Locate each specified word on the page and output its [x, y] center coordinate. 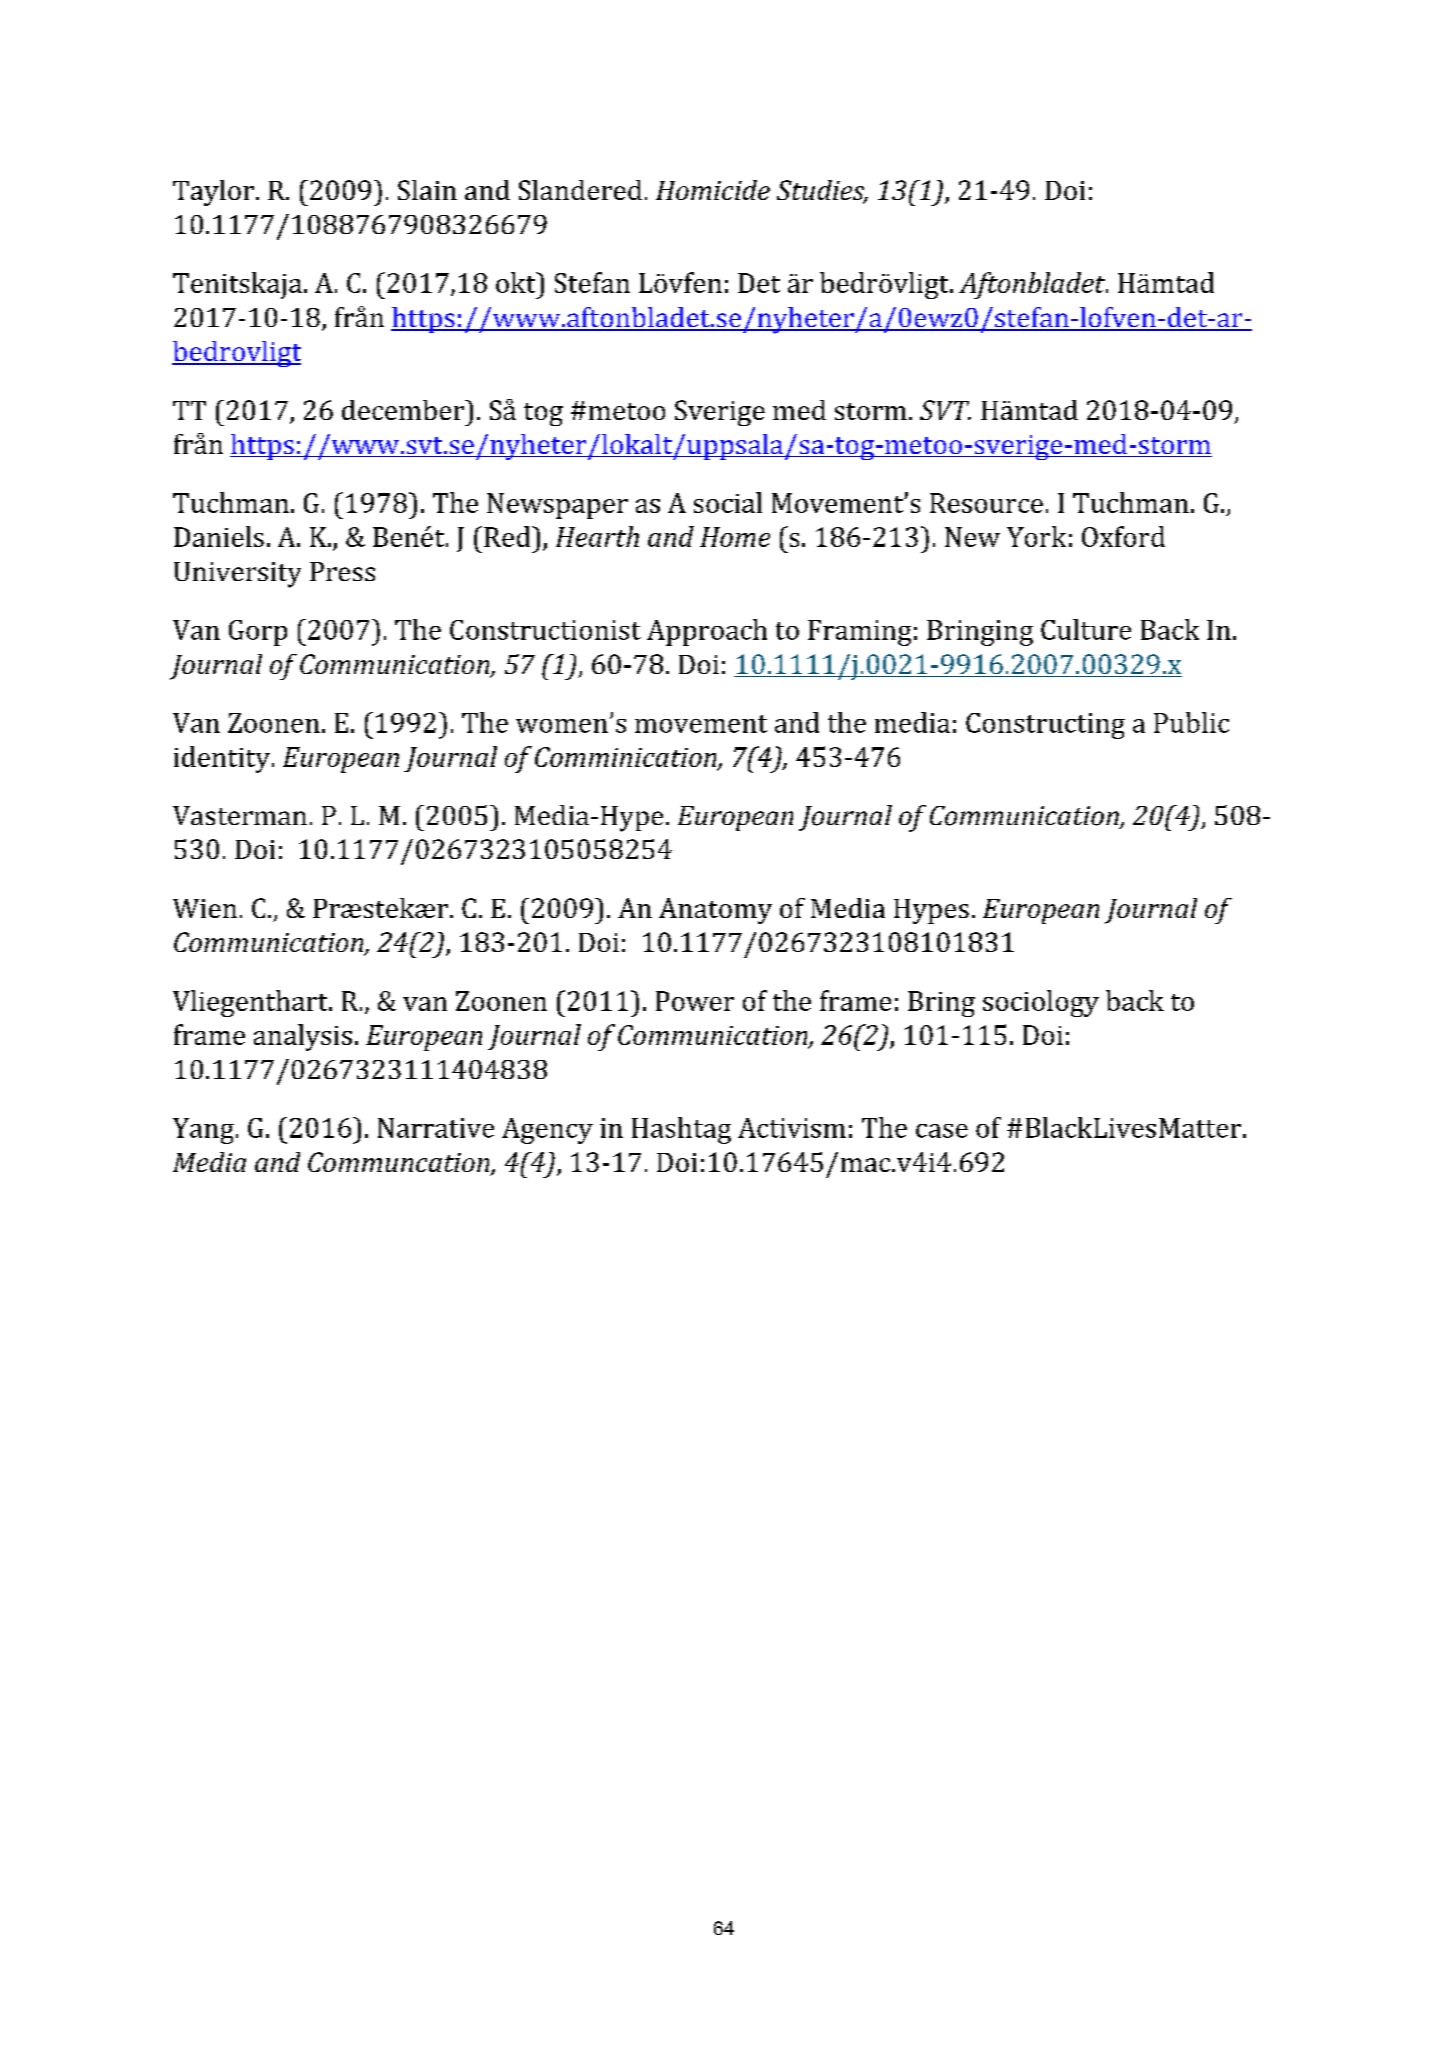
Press [342, 571]
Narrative [436, 1128]
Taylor [213, 193]
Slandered [580, 190]
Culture [1086, 629]
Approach [707, 632]
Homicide [713, 190]
